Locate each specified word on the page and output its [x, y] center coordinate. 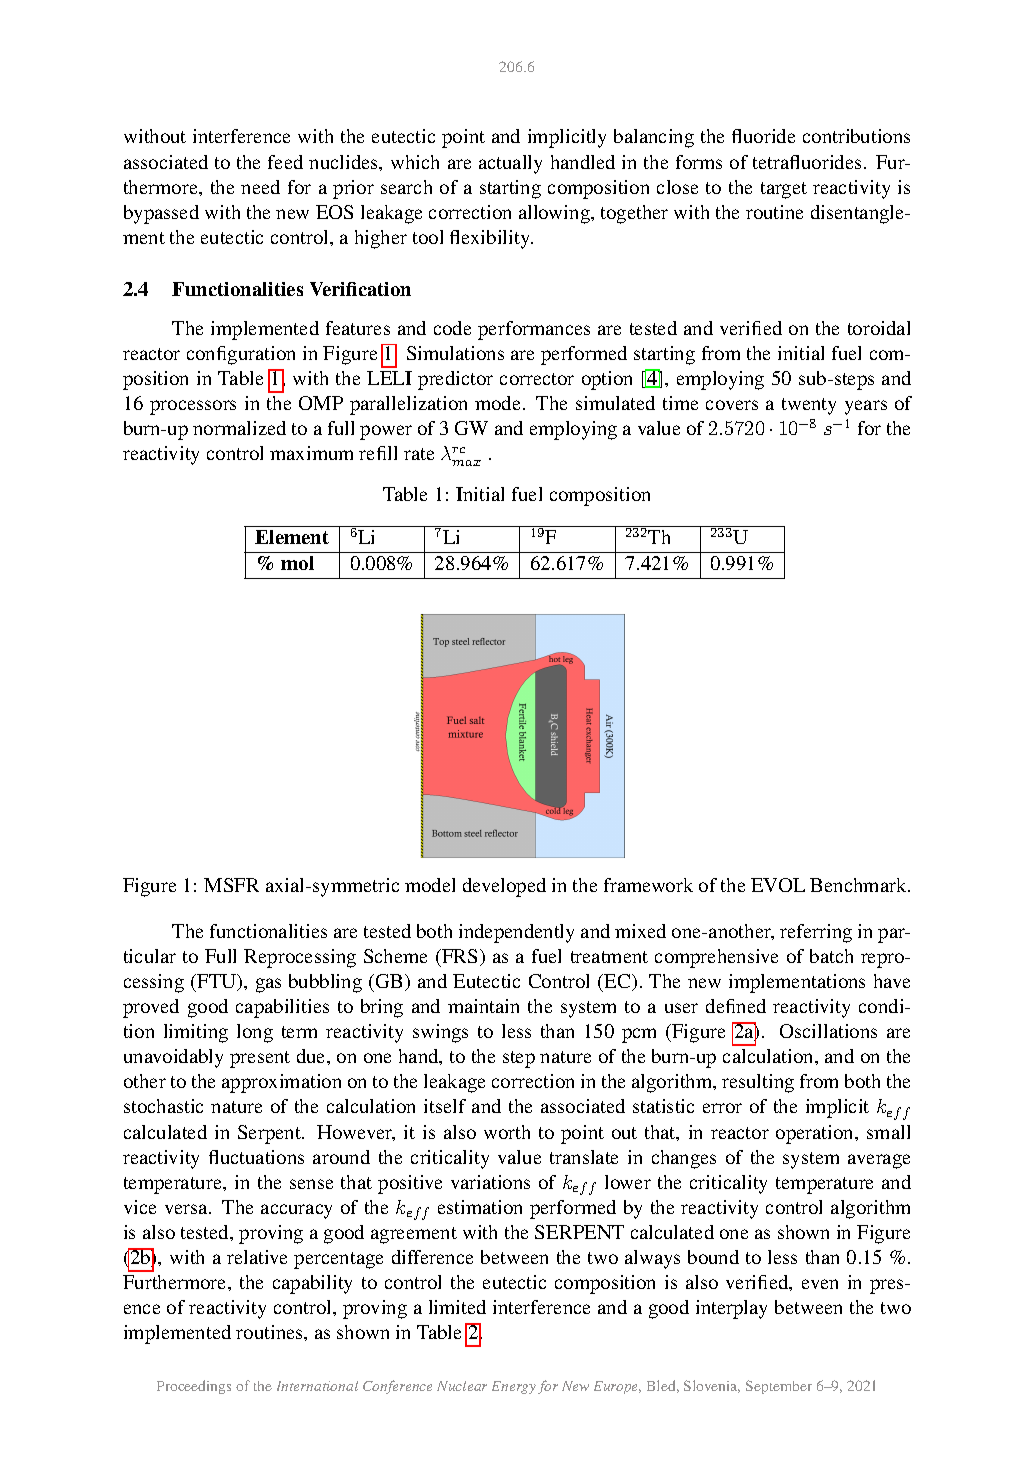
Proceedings [194, 1387]
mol [297, 563]
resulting [758, 1083]
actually [510, 164]
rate [419, 454]
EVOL [778, 885]
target [784, 190]
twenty [809, 406]
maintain [483, 1006]
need [260, 187]
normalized [239, 428]
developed [504, 887]
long [255, 1033]
